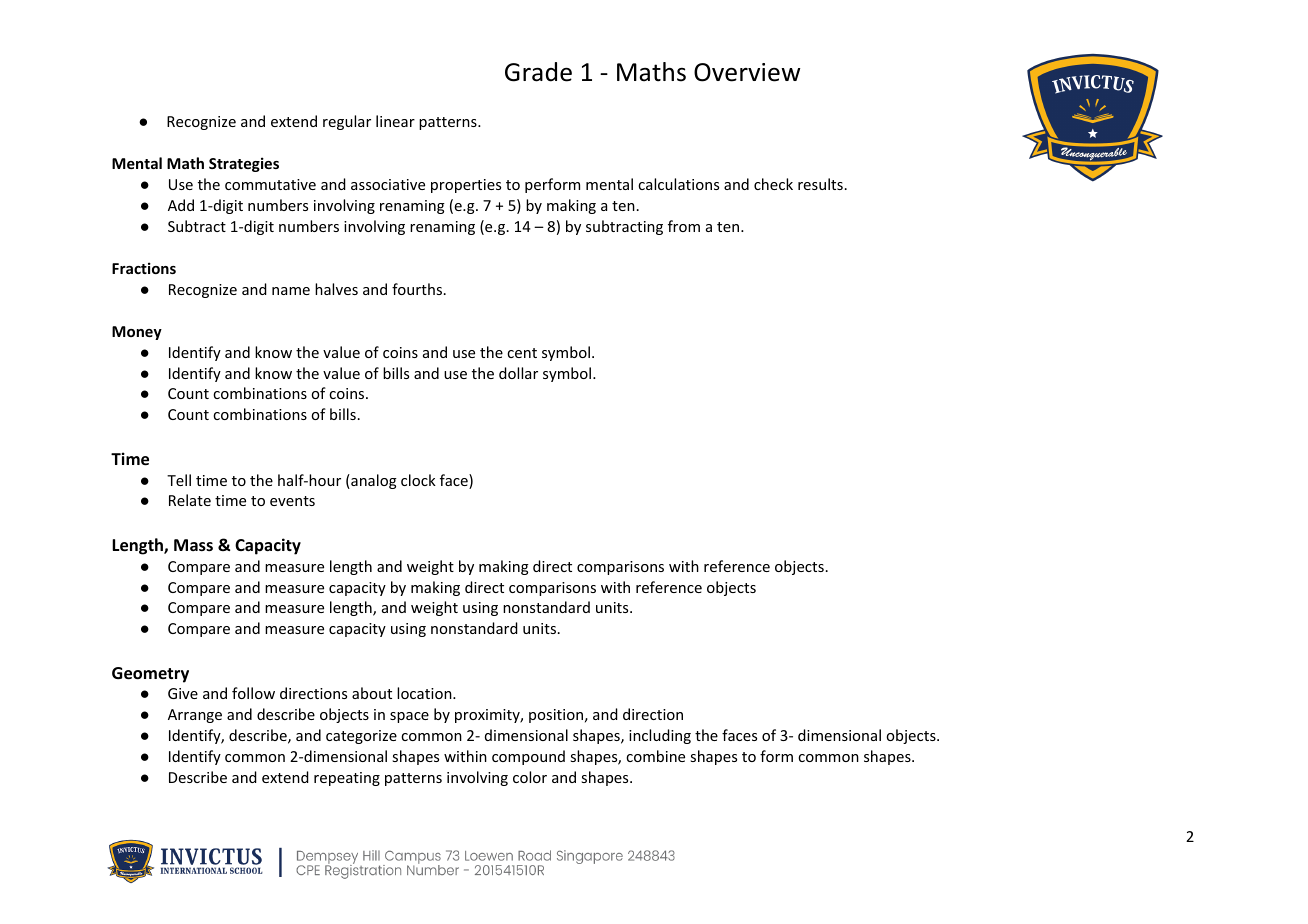 Image resolution: width=1308 pixels, height=924 pixels. What do you see at coordinates (195, 716) in the image?
I see `Arrange` at bounding box center [195, 716].
